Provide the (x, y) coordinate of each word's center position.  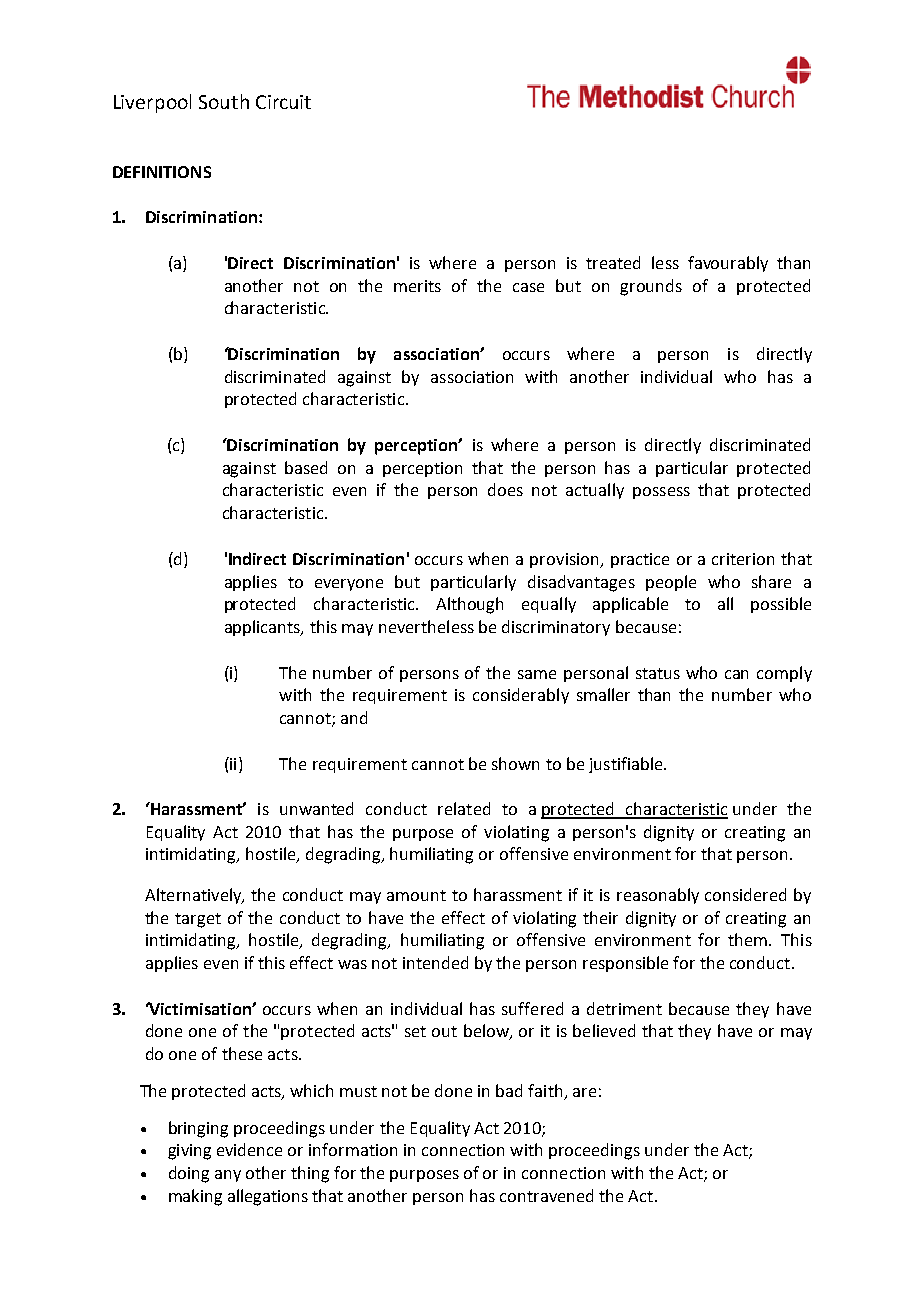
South (224, 101)
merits (417, 286)
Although (469, 605)
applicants (264, 628)
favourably (728, 264)
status (658, 673)
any (228, 1176)
